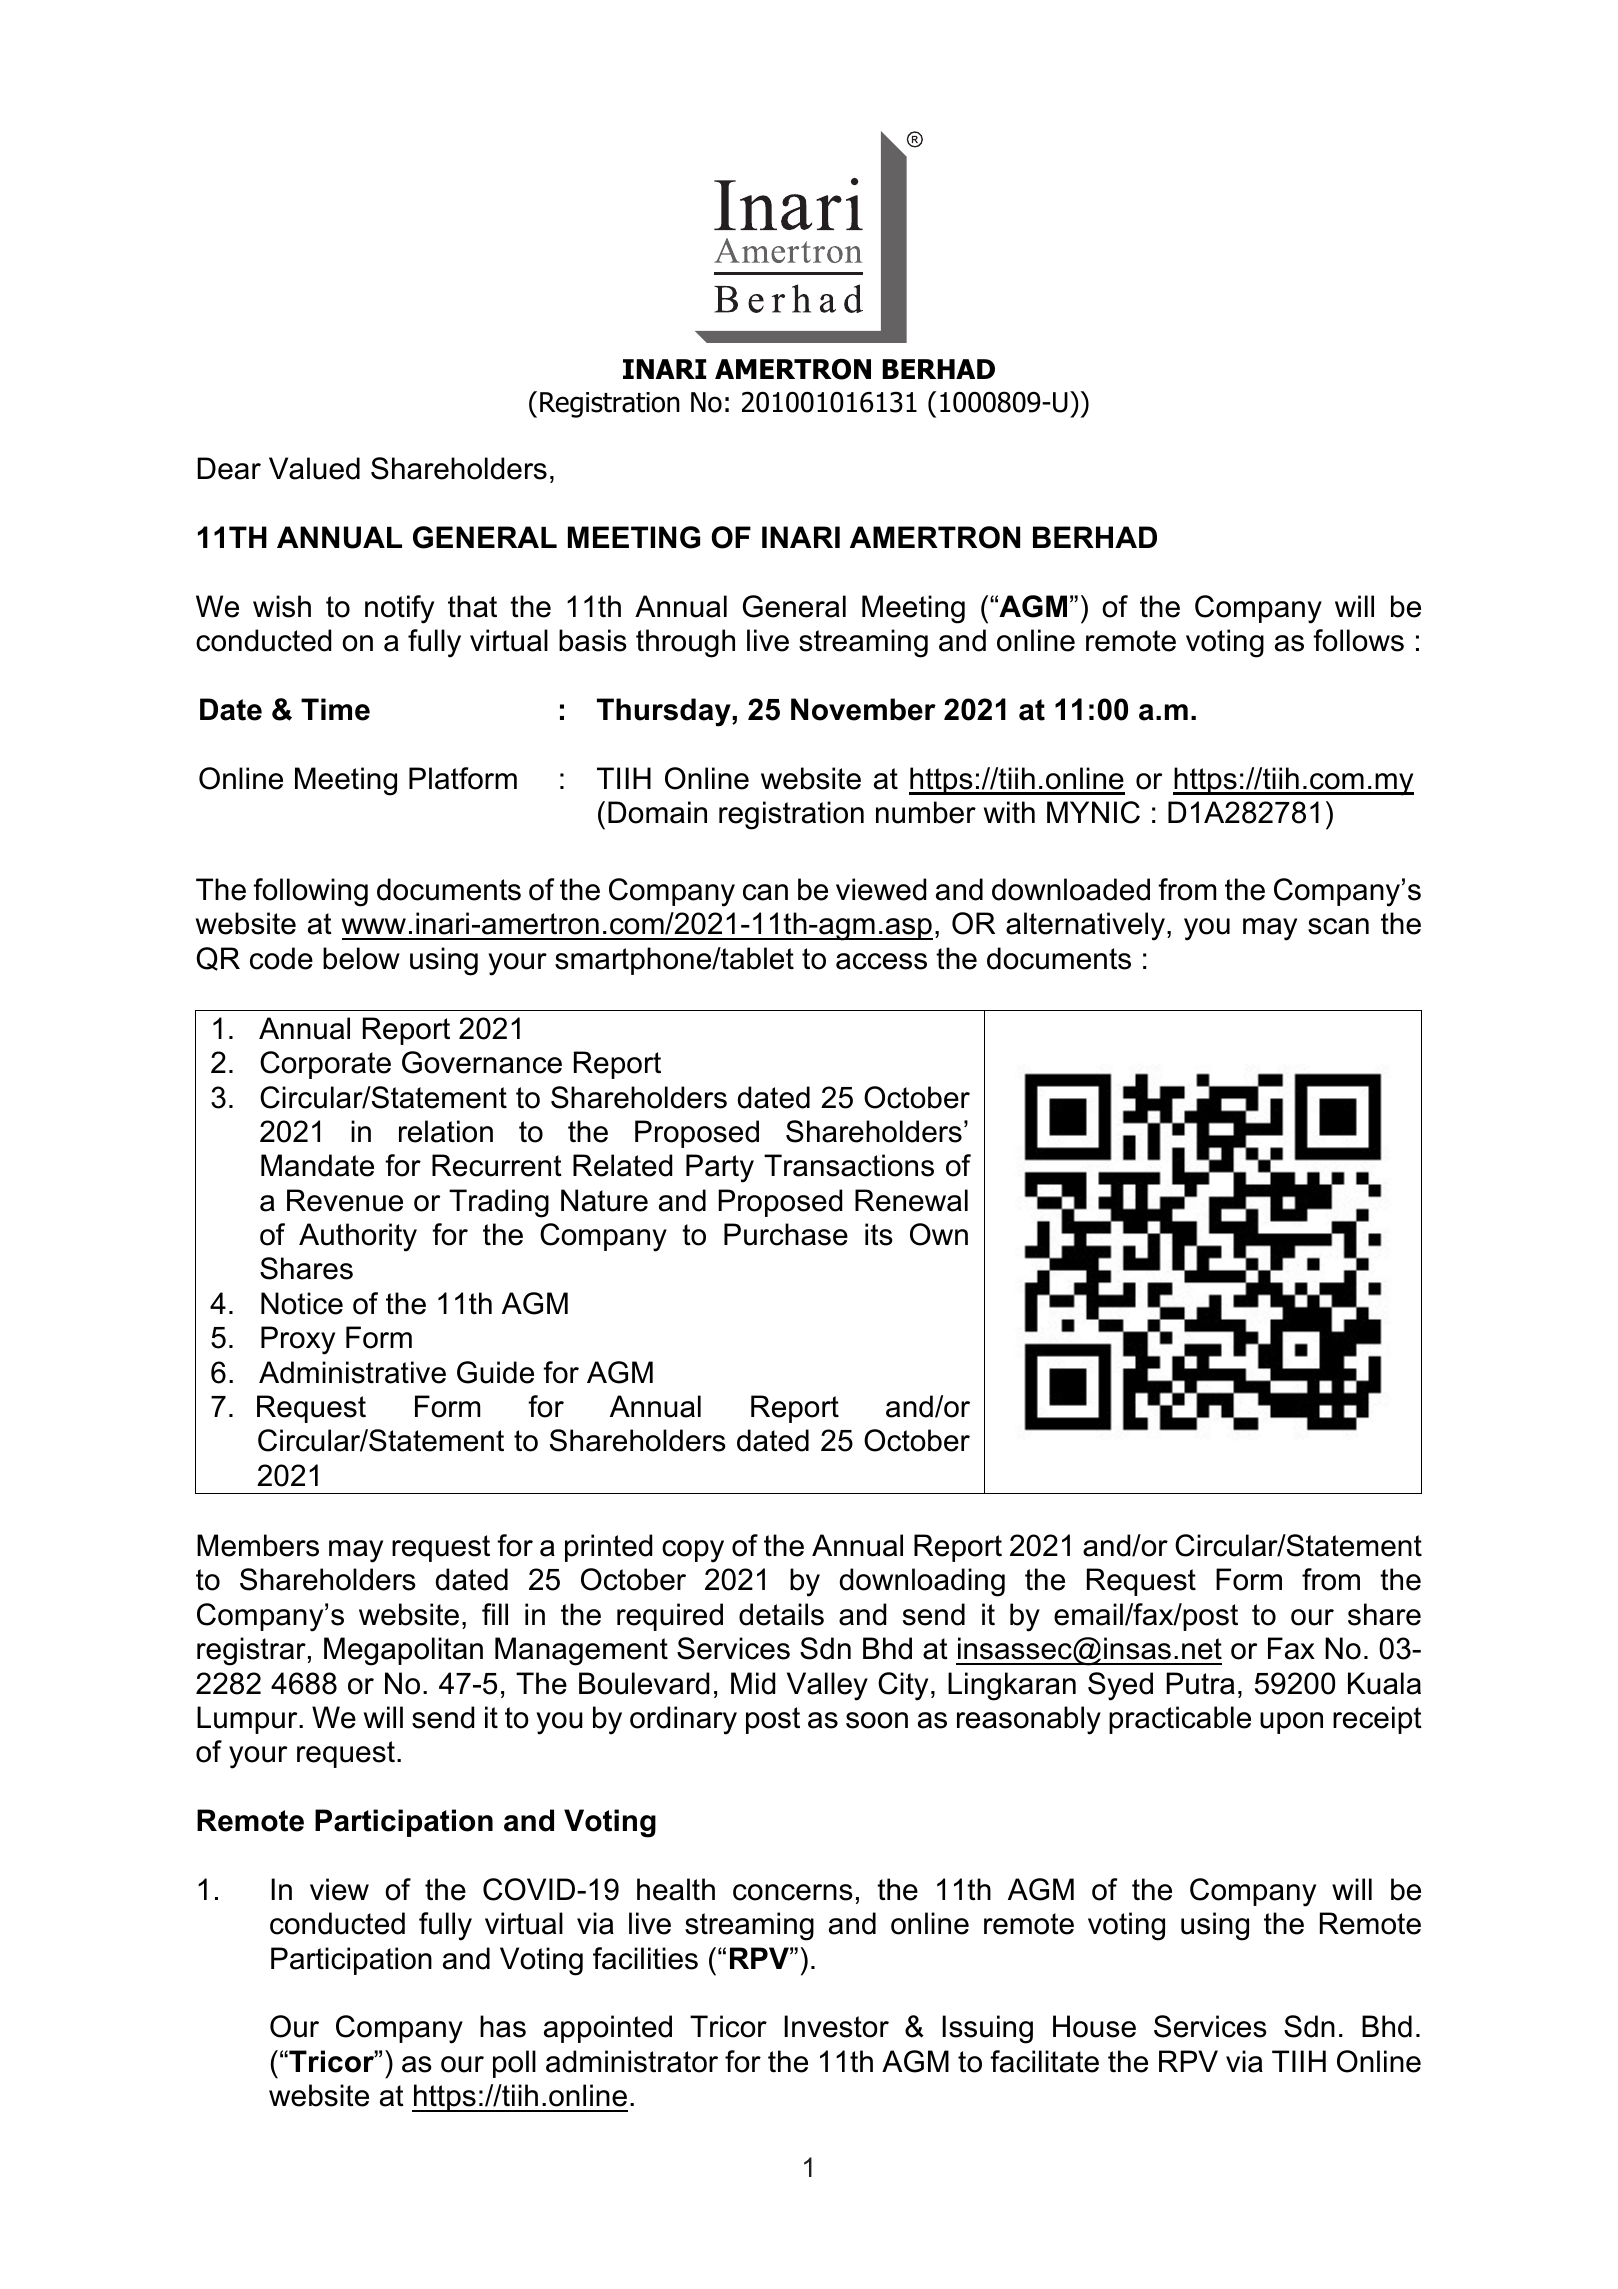 The image size is (1618, 2289). What do you see at coordinates (314, 468) in the screenshot?
I see `Valued` at bounding box center [314, 468].
